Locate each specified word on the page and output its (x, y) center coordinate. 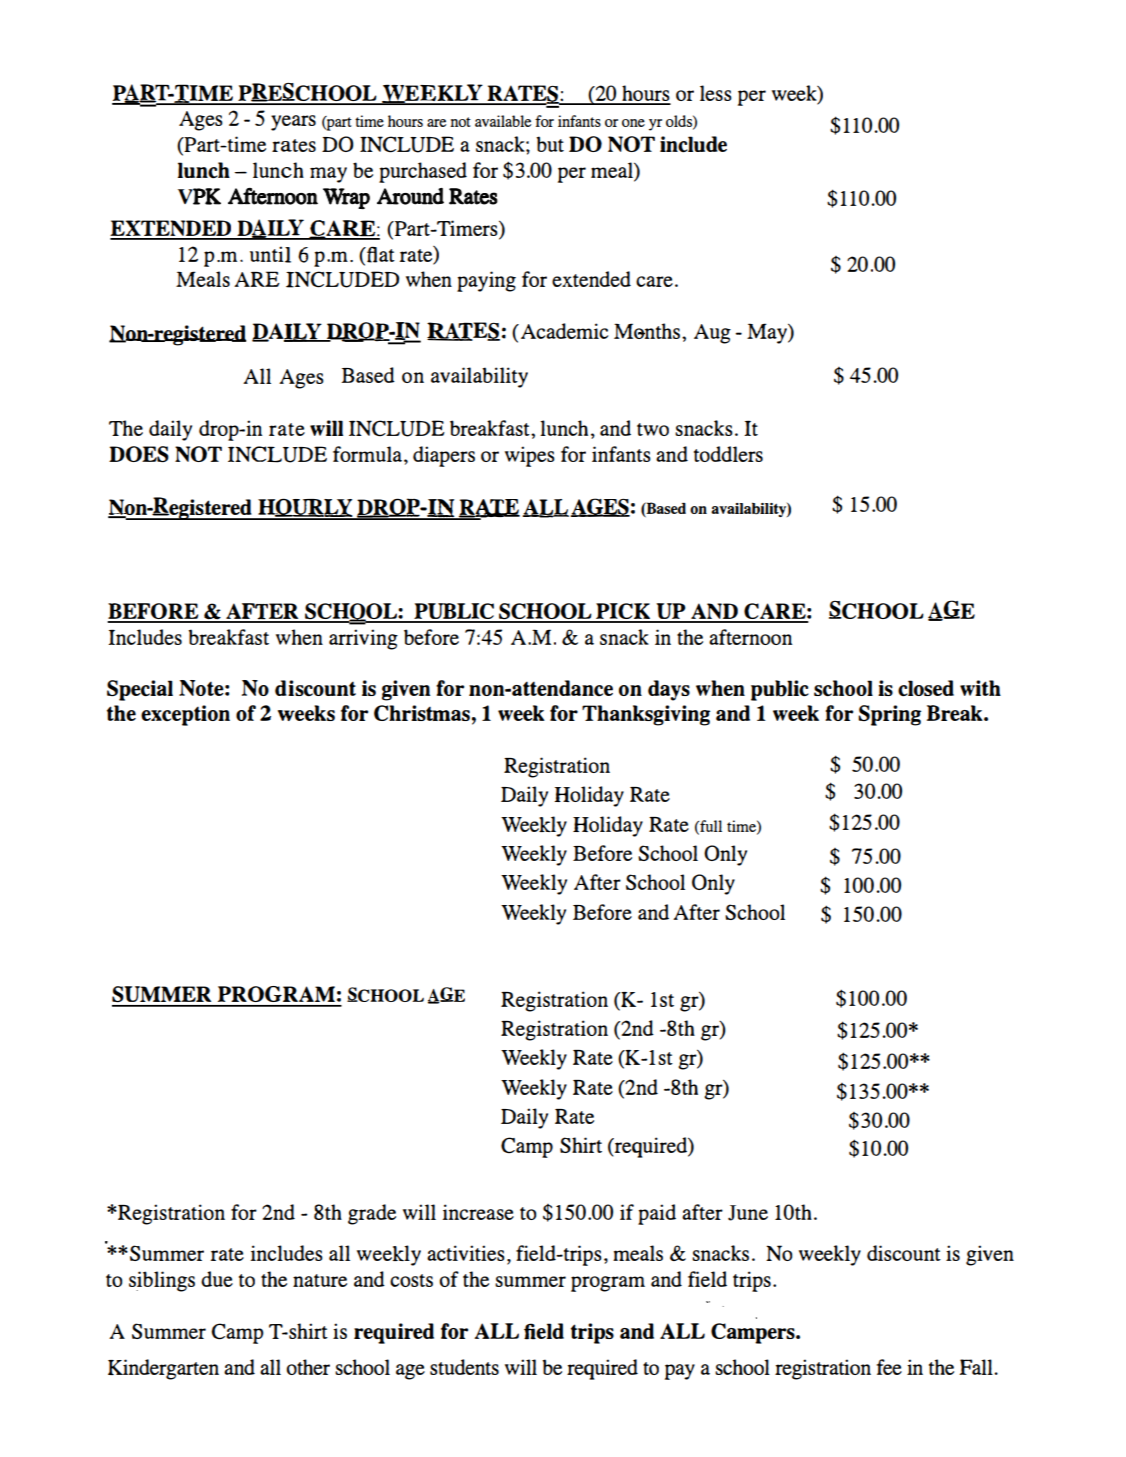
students (464, 1367)
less (716, 93)
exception (185, 715)
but (550, 144)
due (217, 1279)
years (293, 123)
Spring (889, 715)
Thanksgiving (646, 715)
